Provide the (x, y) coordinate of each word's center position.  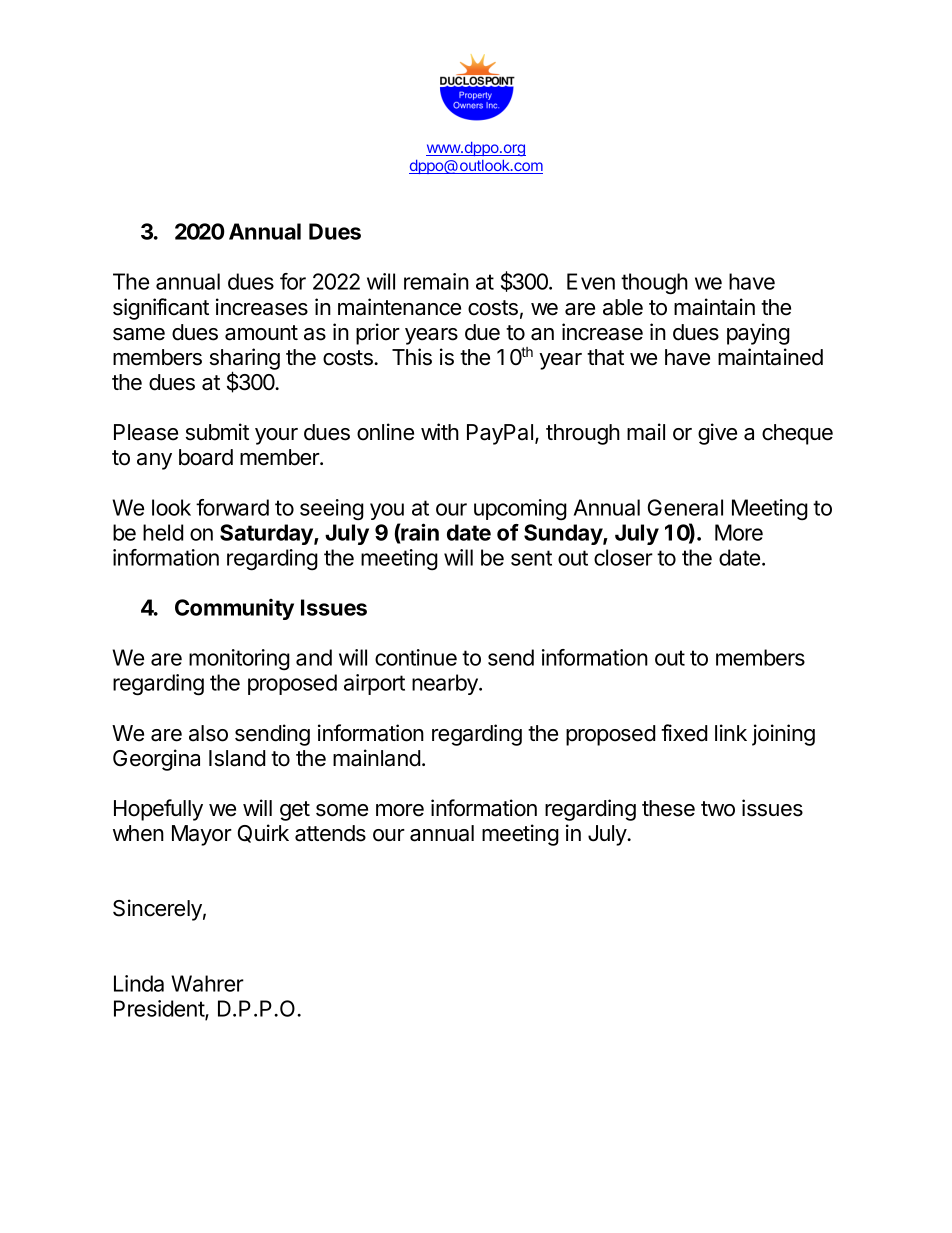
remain (436, 281)
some (342, 810)
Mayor (202, 835)
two (718, 809)
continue (416, 657)
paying (758, 334)
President (160, 1010)
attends (330, 833)
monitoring (239, 660)
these (668, 808)
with (440, 431)
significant (161, 309)
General (685, 507)
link (731, 732)
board (206, 457)
